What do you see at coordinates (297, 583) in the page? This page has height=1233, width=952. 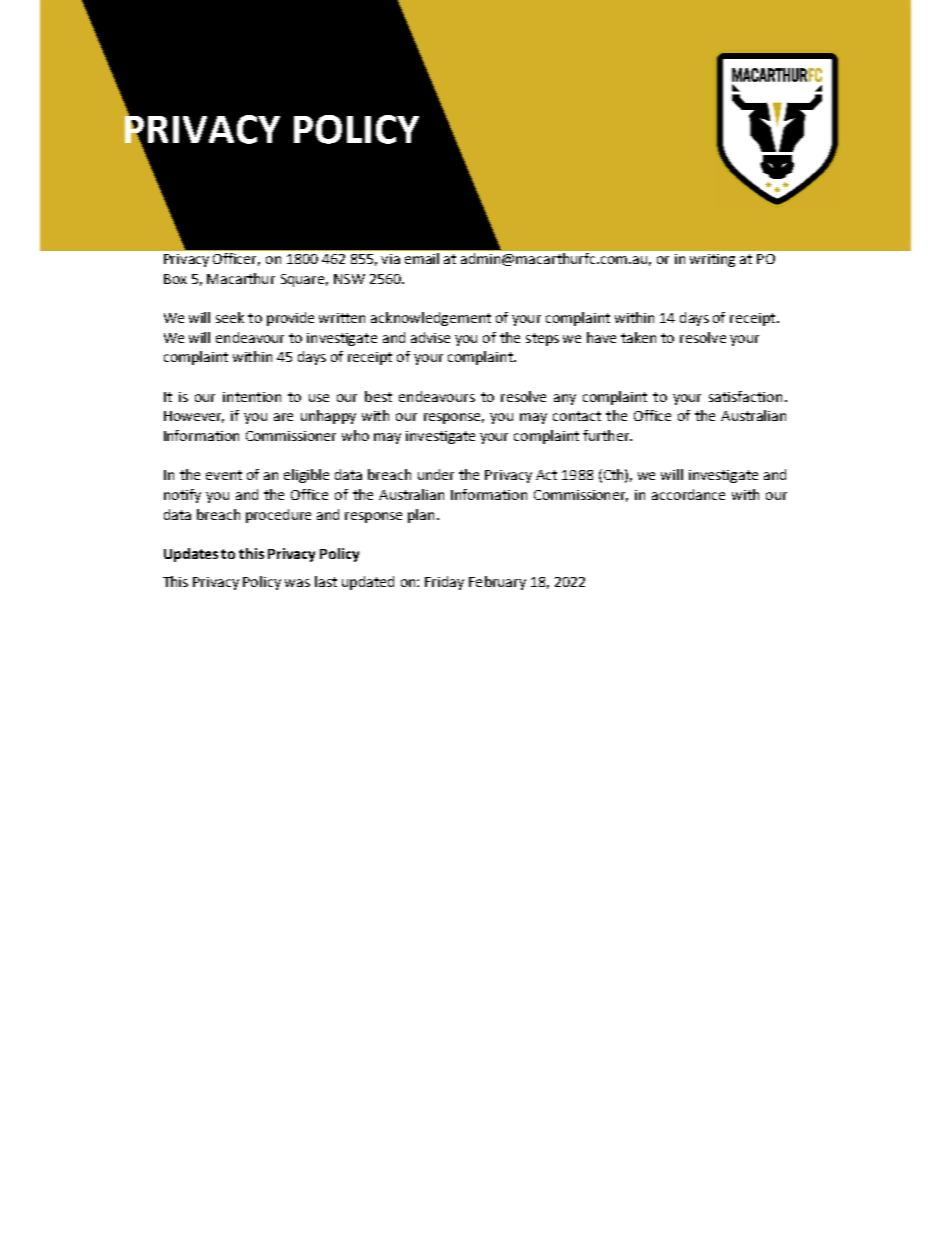 I see `was` at bounding box center [297, 583].
